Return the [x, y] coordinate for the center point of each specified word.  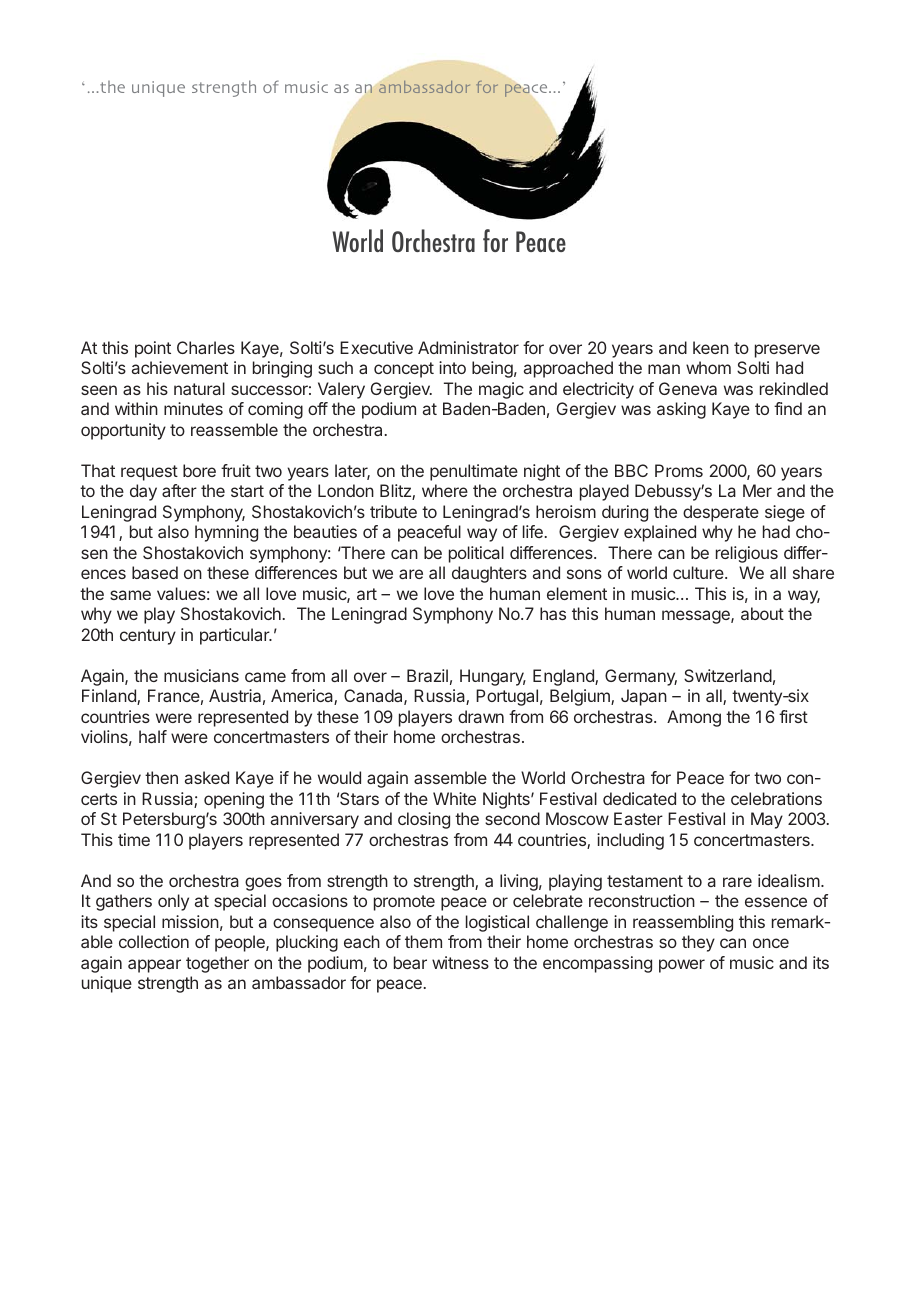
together [217, 964]
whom [708, 367]
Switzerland [728, 675]
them [423, 941]
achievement [180, 367]
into [452, 367]
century [148, 637]
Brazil [427, 675]
